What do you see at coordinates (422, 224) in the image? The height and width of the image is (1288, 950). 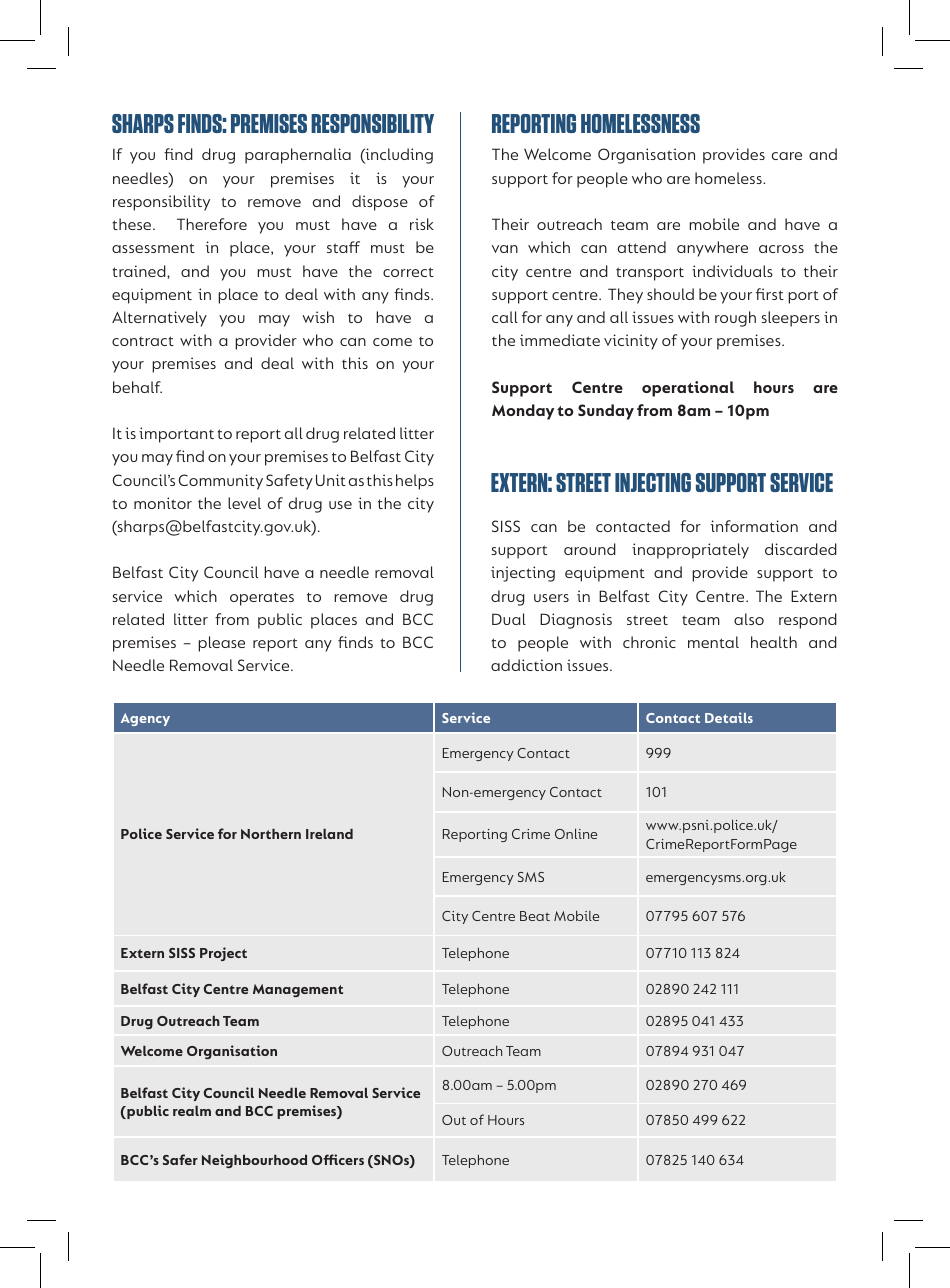 I see `risk` at bounding box center [422, 224].
